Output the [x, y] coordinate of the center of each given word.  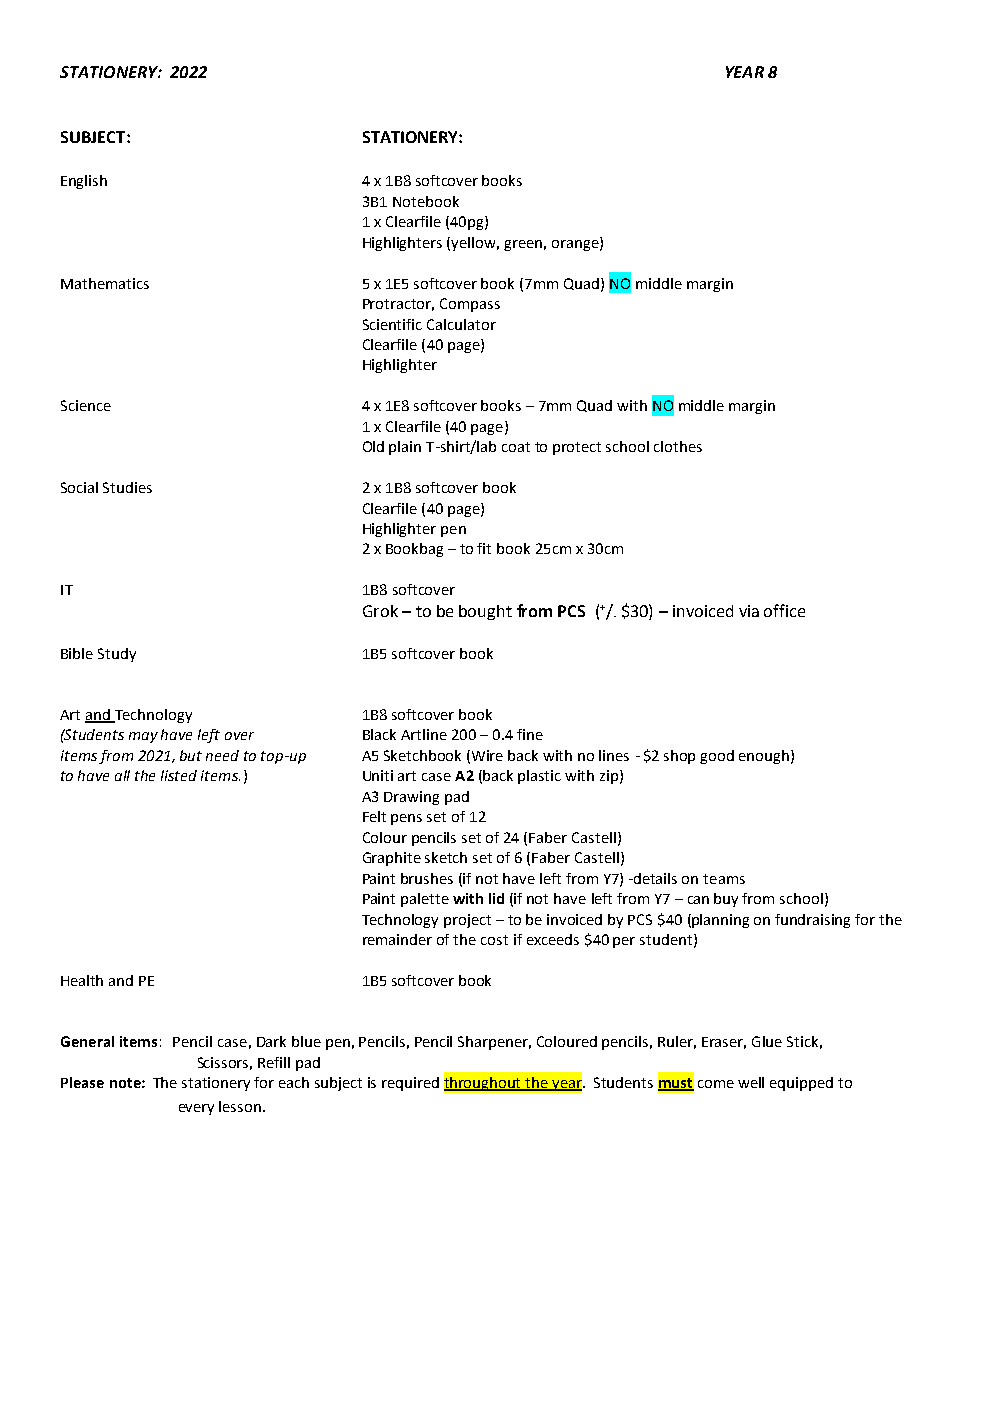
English [84, 182]
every [196, 1109]
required [410, 1084]
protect [577, 448]
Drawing [411, 798]
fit [484, 548]
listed [179, 775]
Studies [127, 487]
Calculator [461, 324]
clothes [678, 446]
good [717, 757]
